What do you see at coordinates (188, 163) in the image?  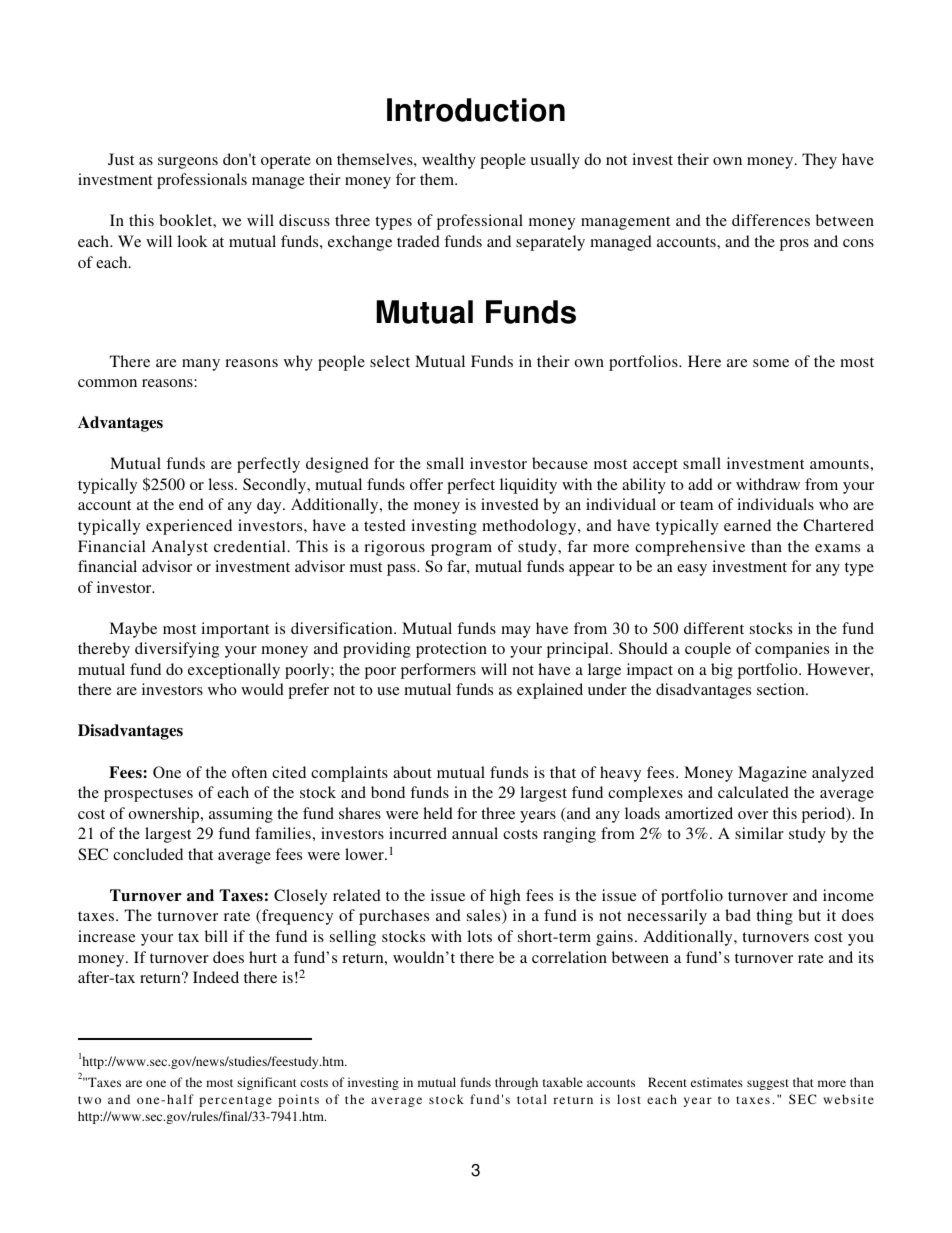 I see `surgeons` at bounding box center [188, 163].
